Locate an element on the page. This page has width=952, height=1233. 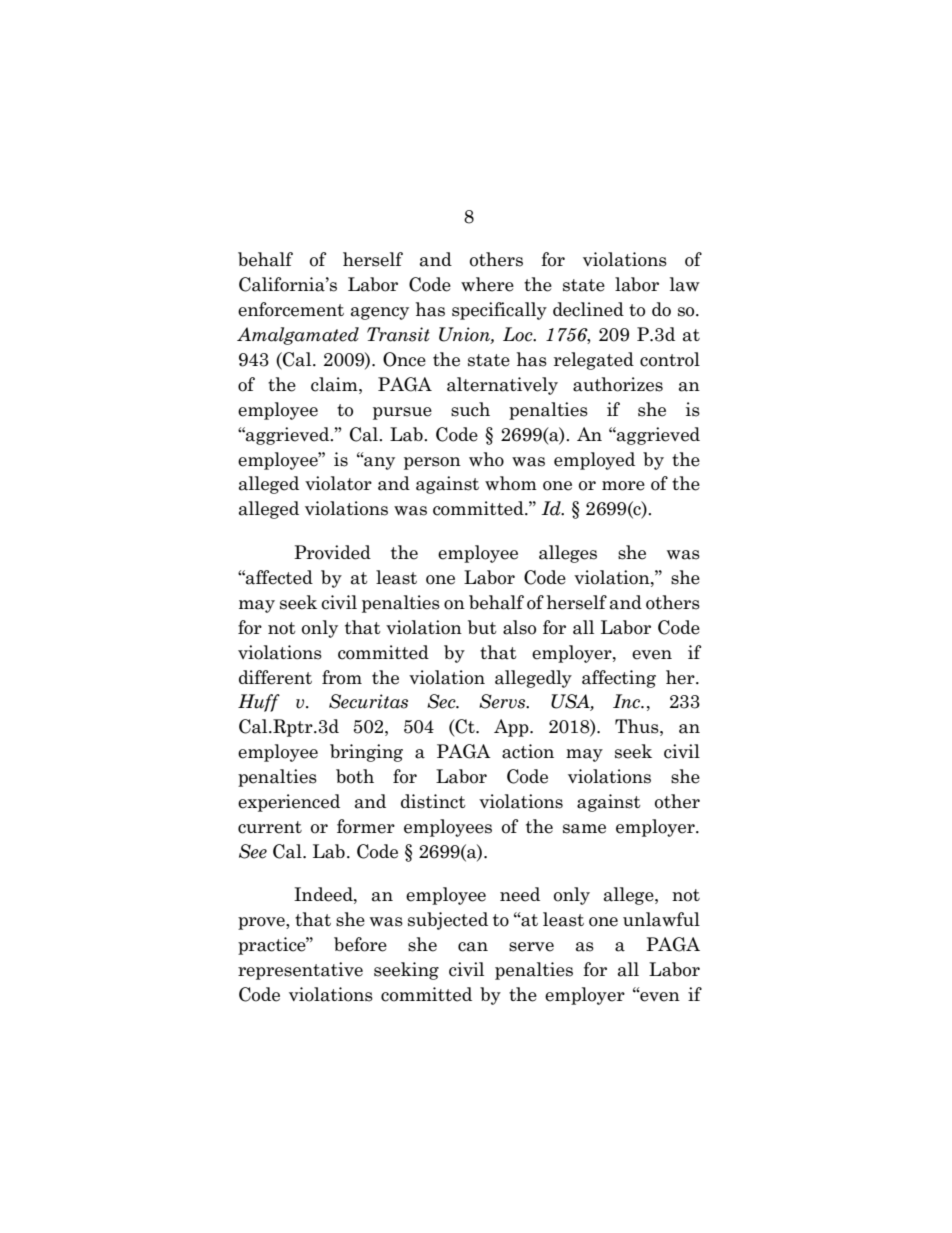
enforcement is located at coordinates (291, 309).
